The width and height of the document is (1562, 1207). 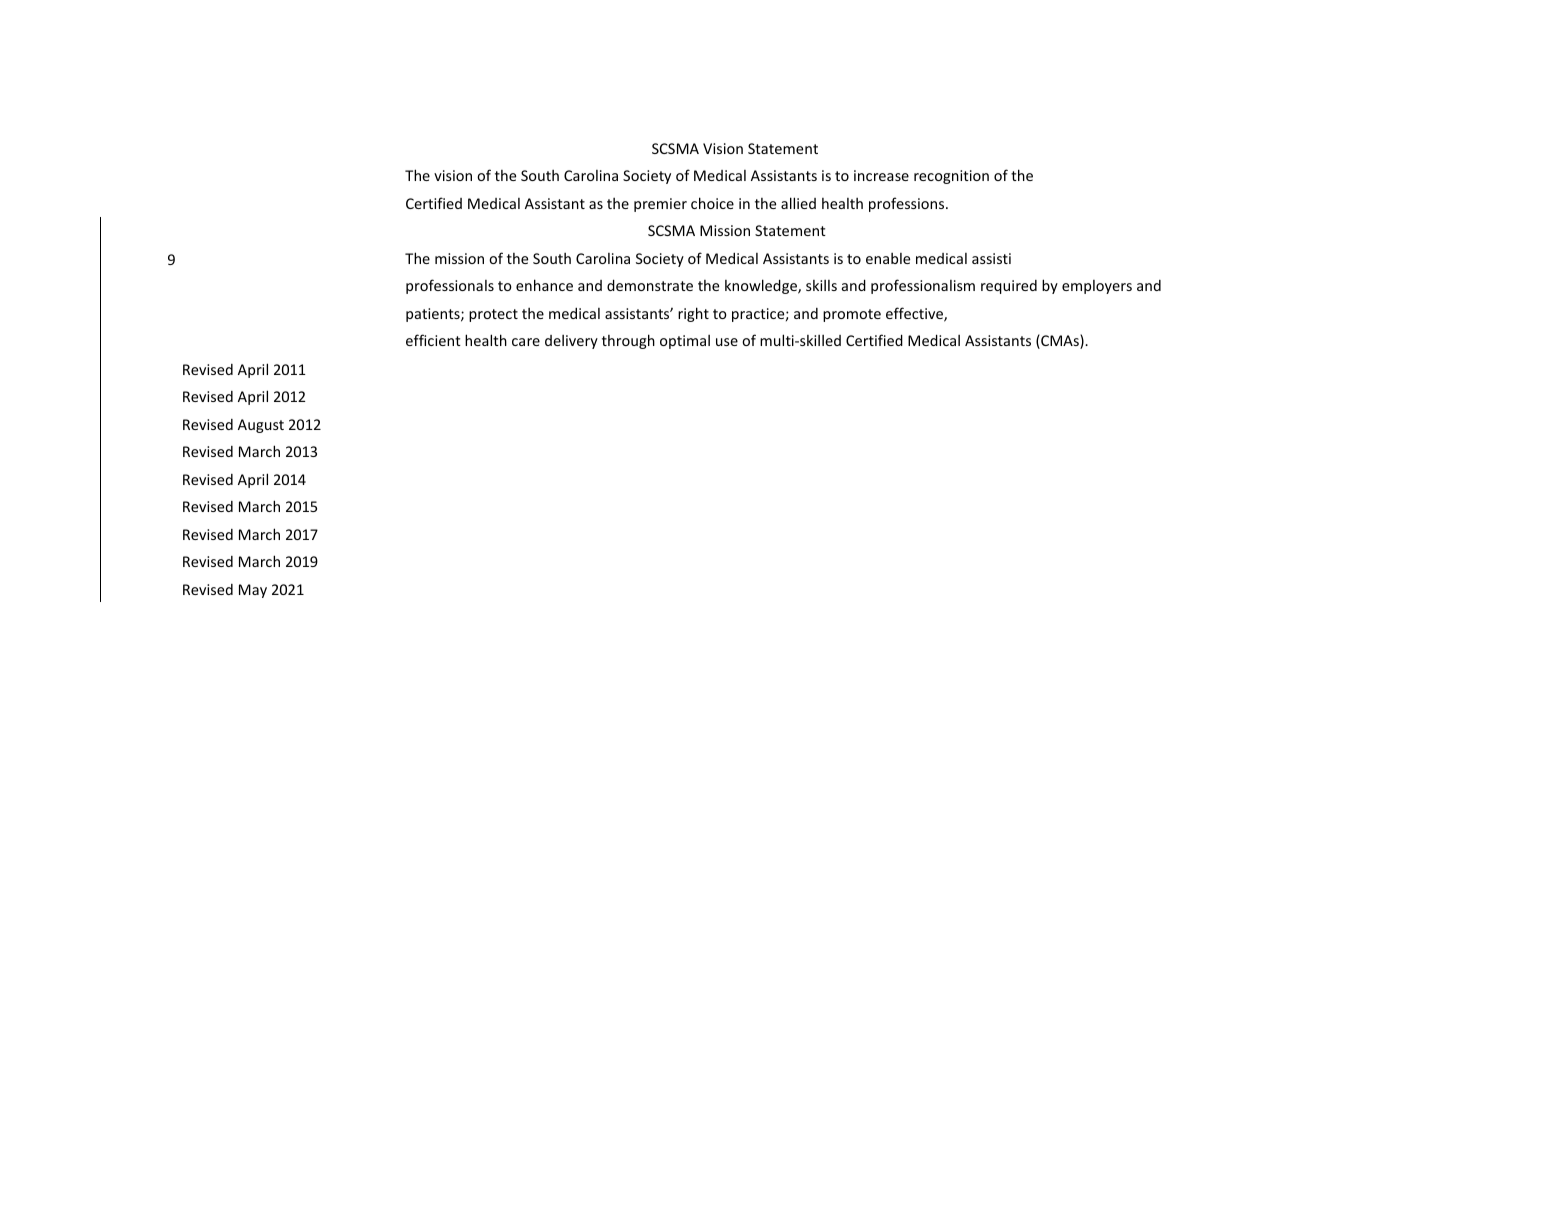 I want to click on premier, so click(x=660, y=205).
